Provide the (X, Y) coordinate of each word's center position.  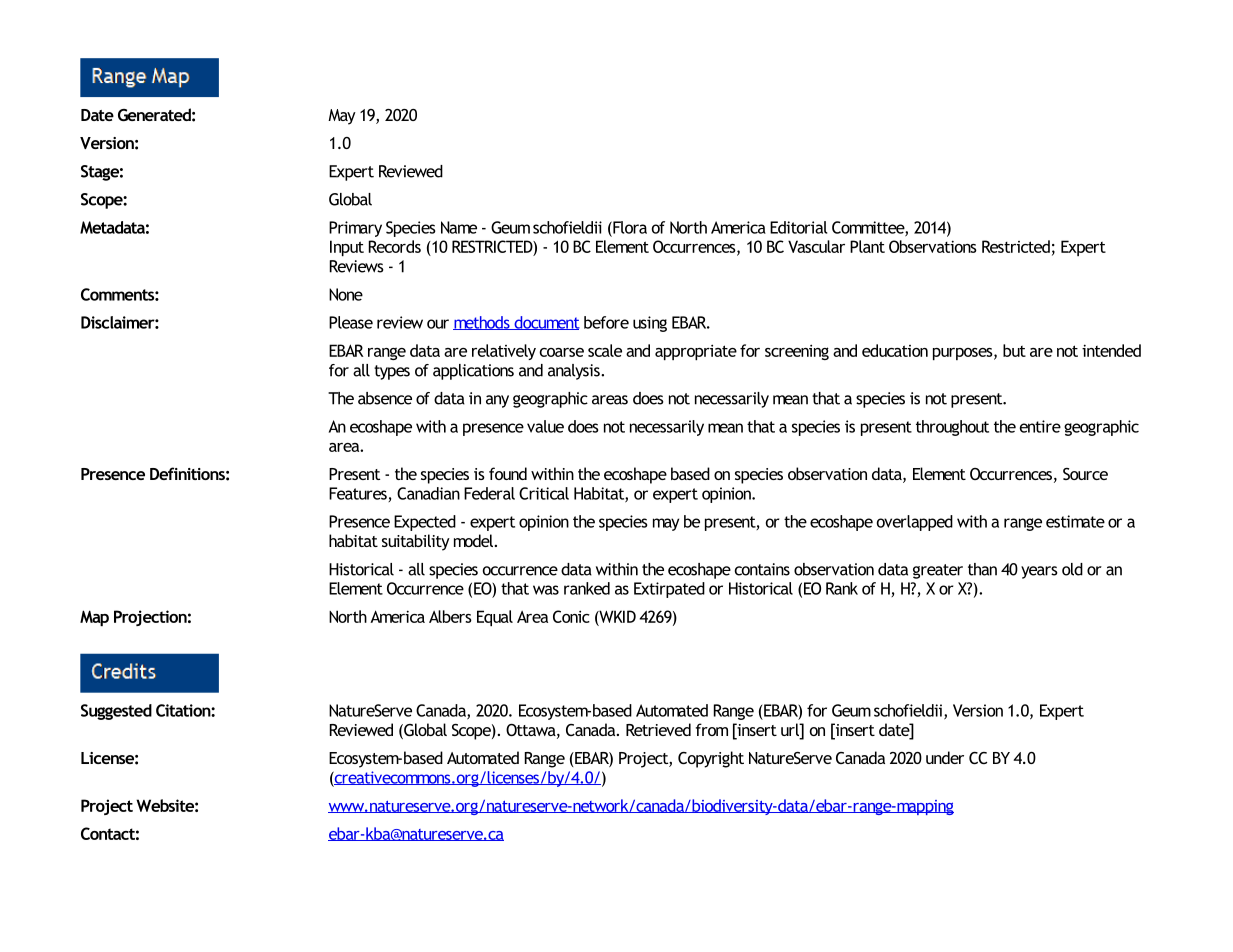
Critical (544, 493)
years (1039, 572)
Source (1085, 474)
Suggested (116, 712)
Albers (450, 616)
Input (347, 248)
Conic (571, 616)
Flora (629, 227)
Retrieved (658, 729)
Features (359, 494)
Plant (867, 246)
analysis (575, 372)
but (1014, 350)
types (392, 372)
